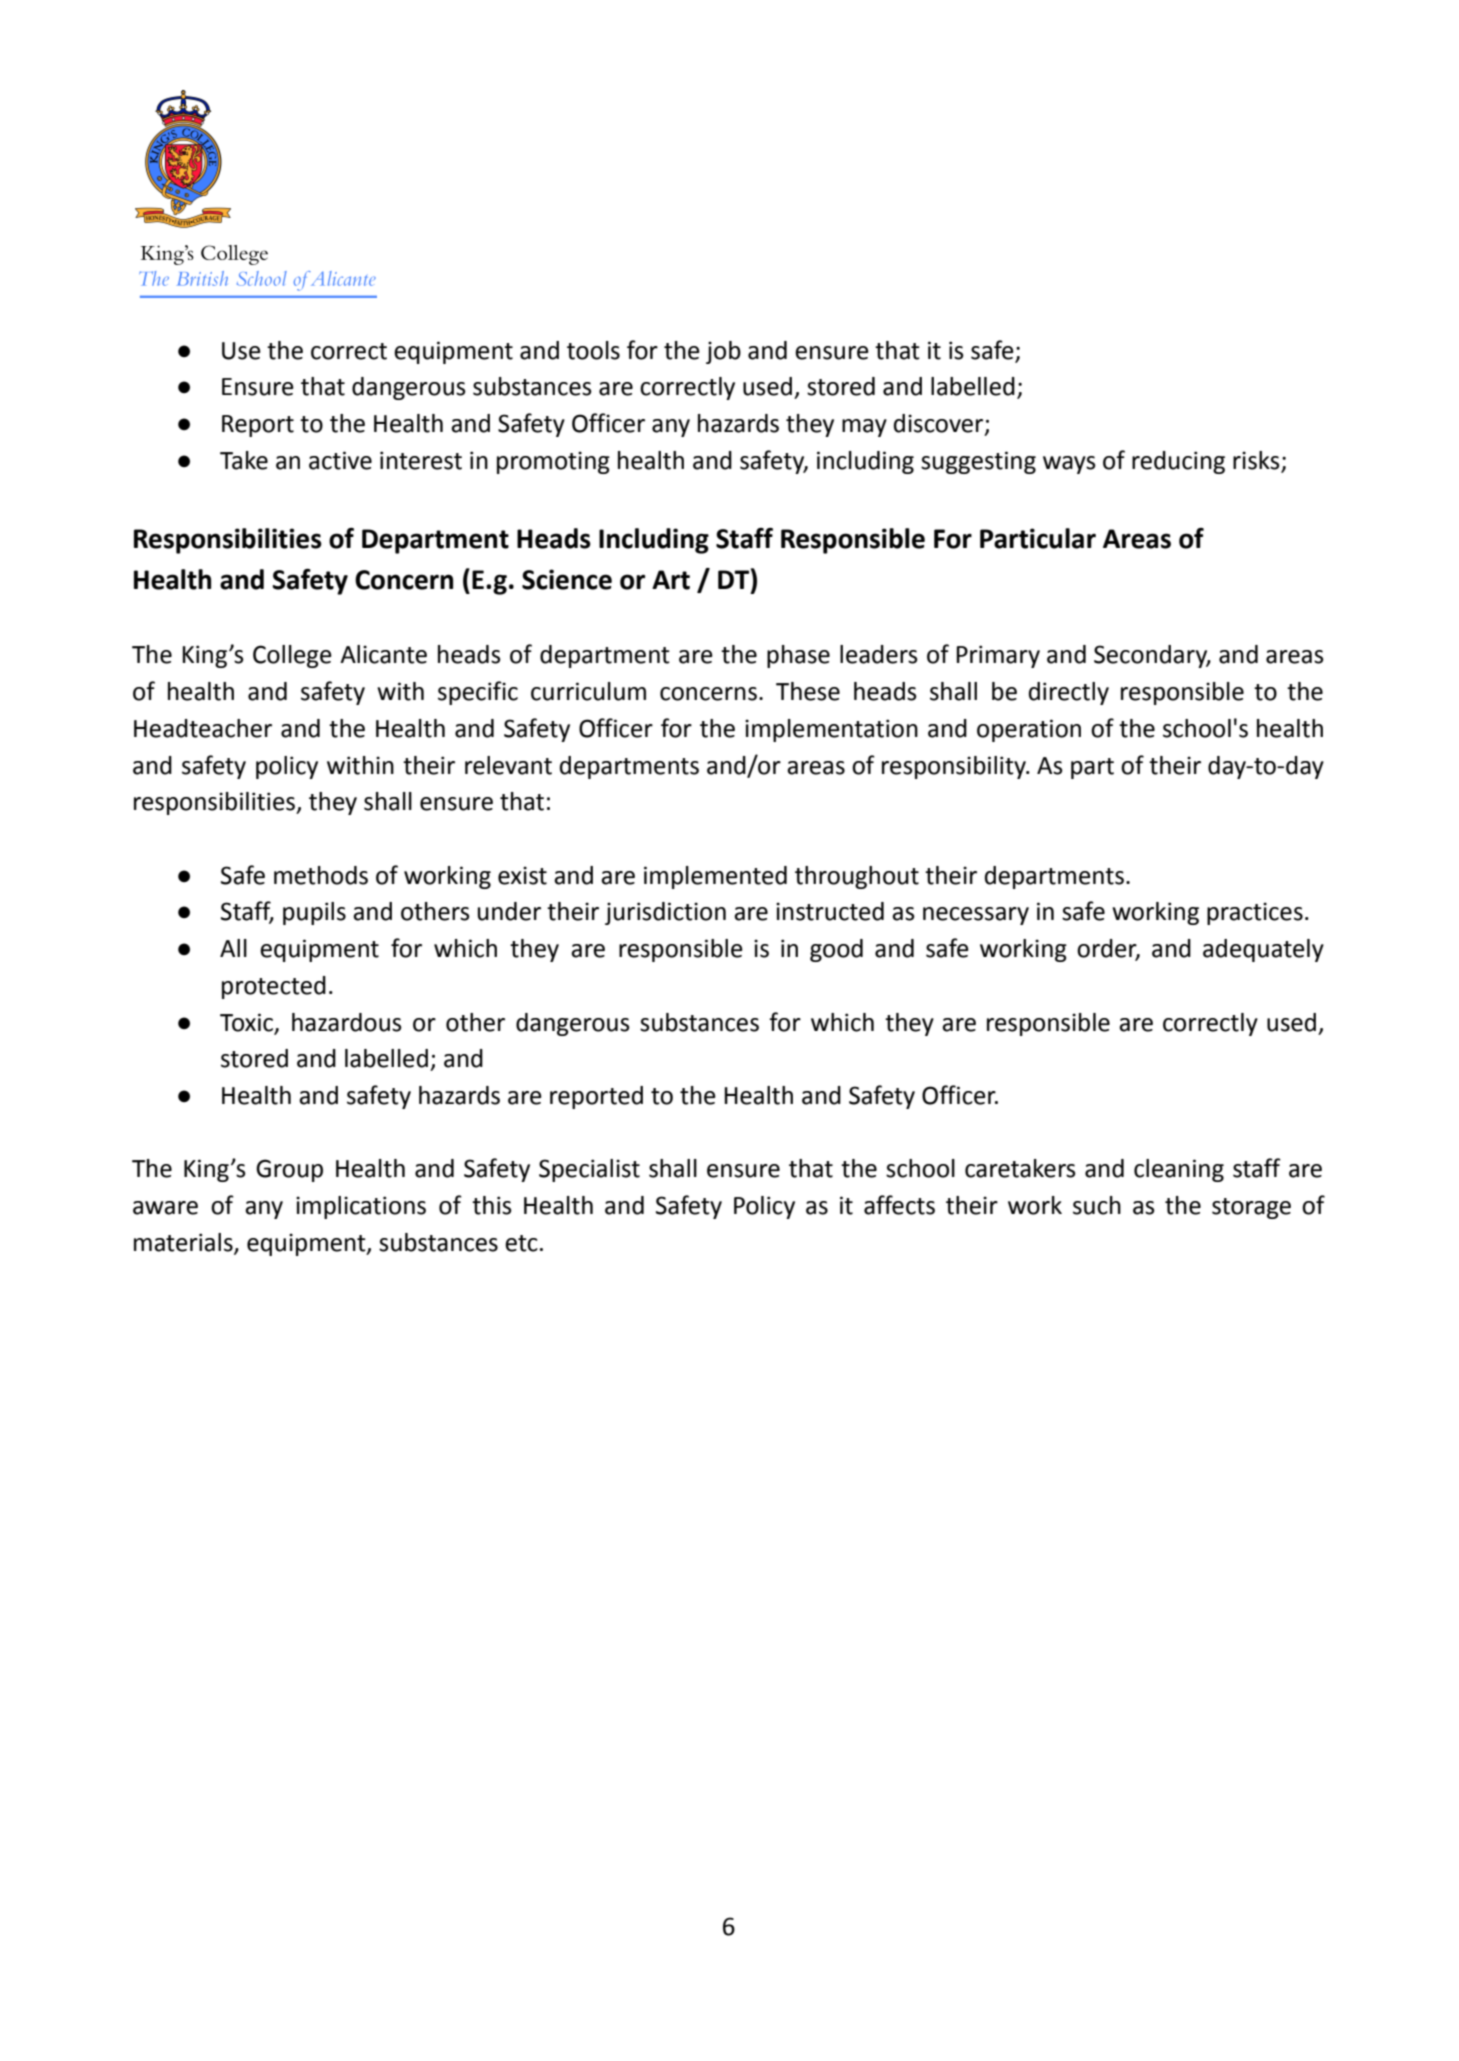 The width and height of the screenshot is (1459, 2061). I want to click on implications, so click(361, 1207).
